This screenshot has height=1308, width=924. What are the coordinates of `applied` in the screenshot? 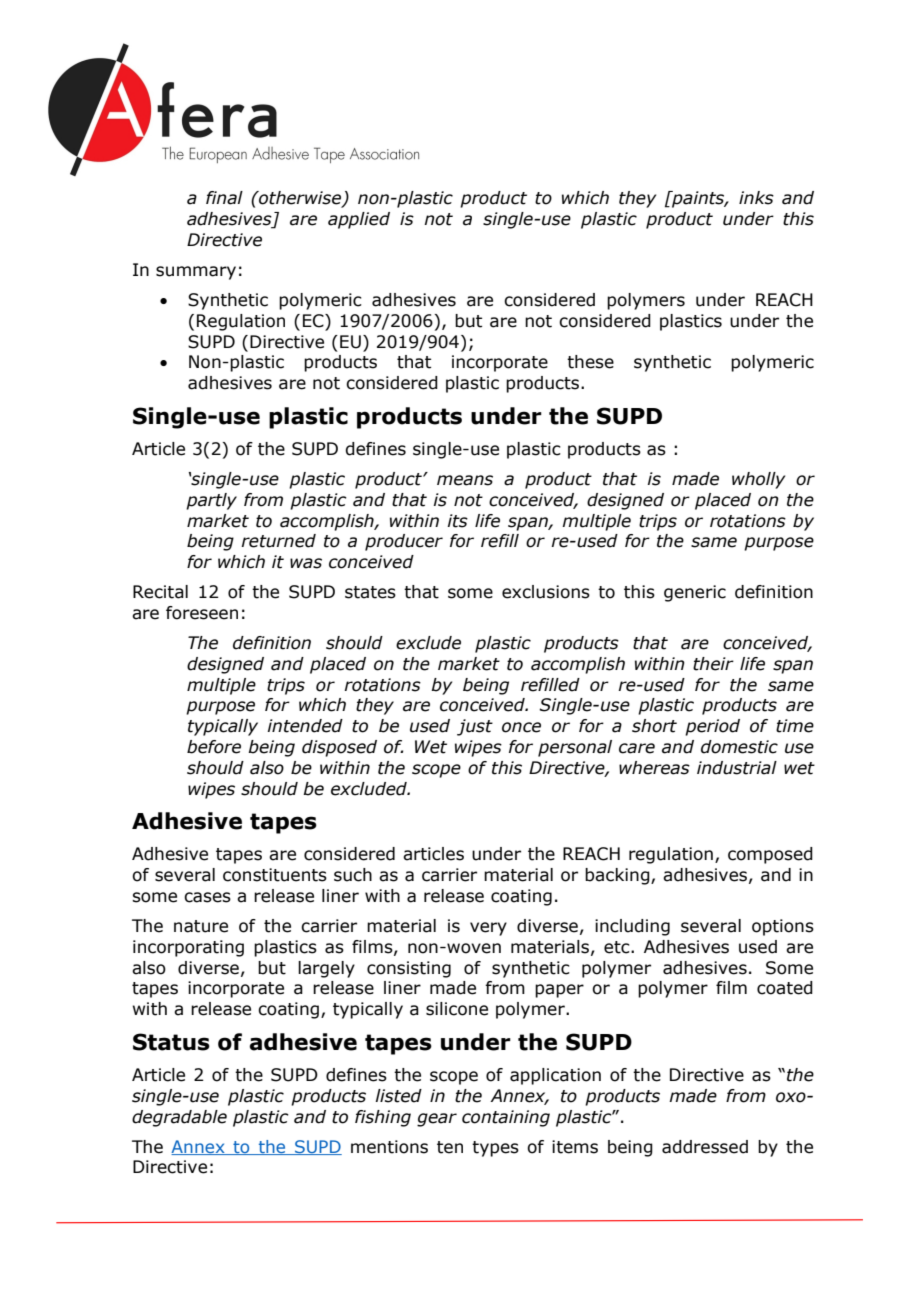 It's located at (359, 220).
